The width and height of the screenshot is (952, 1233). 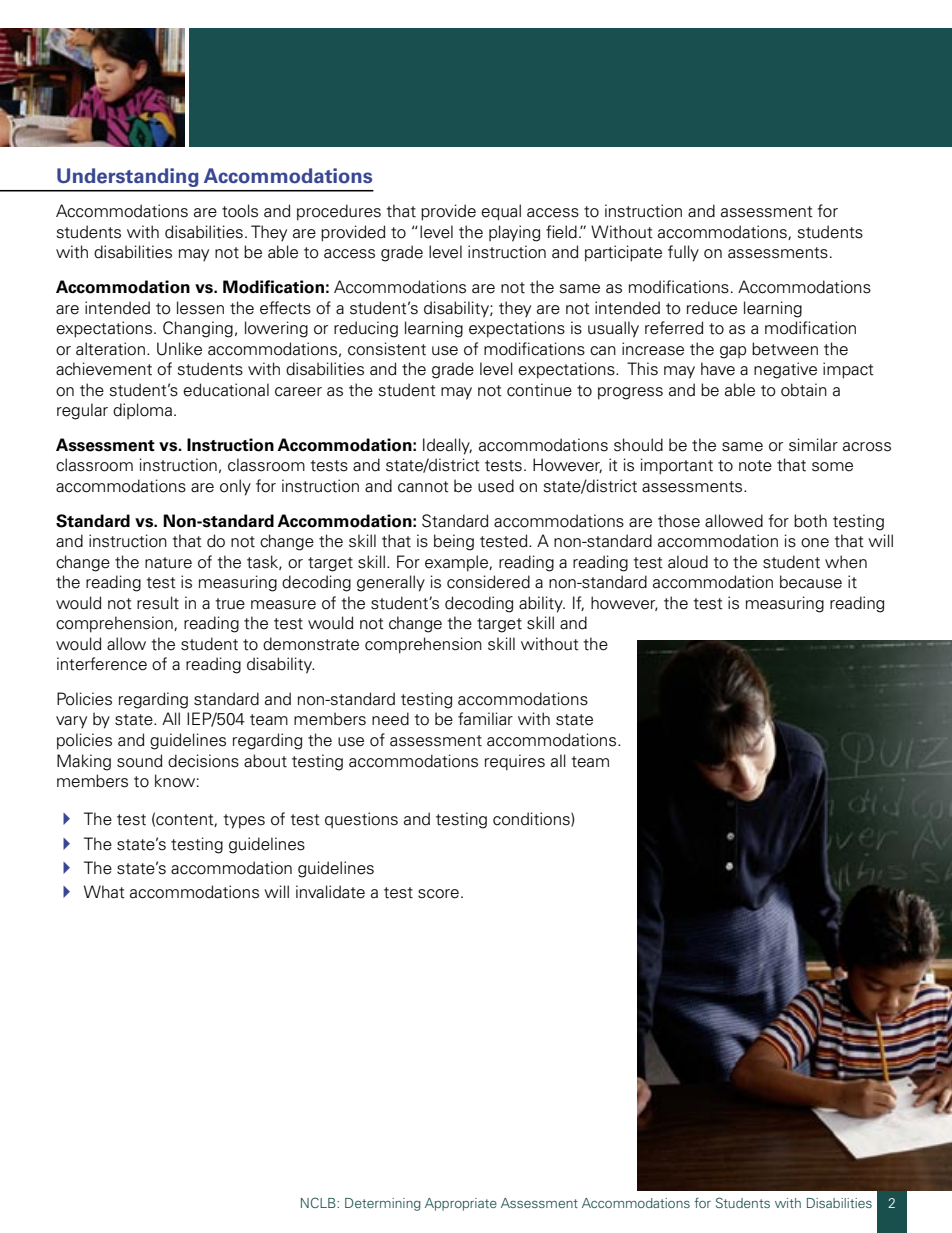 What do you see at coordinates (127, 177) in the screenshot?
I see `Understanding` at bounding box center [127, 177].
